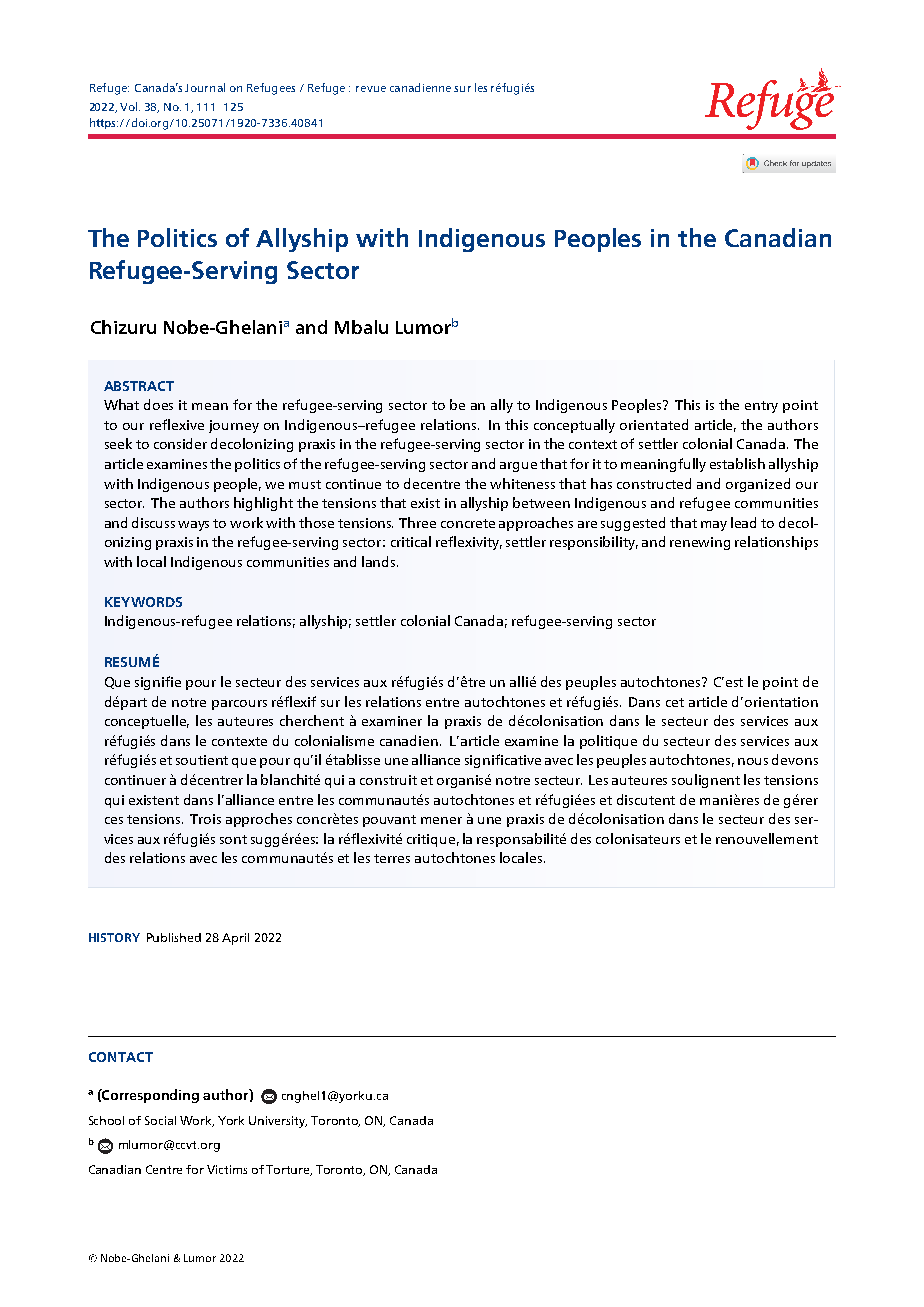  Describe the element at coordinates (278, 1122) in the screenshot. I see `University` at that location.
